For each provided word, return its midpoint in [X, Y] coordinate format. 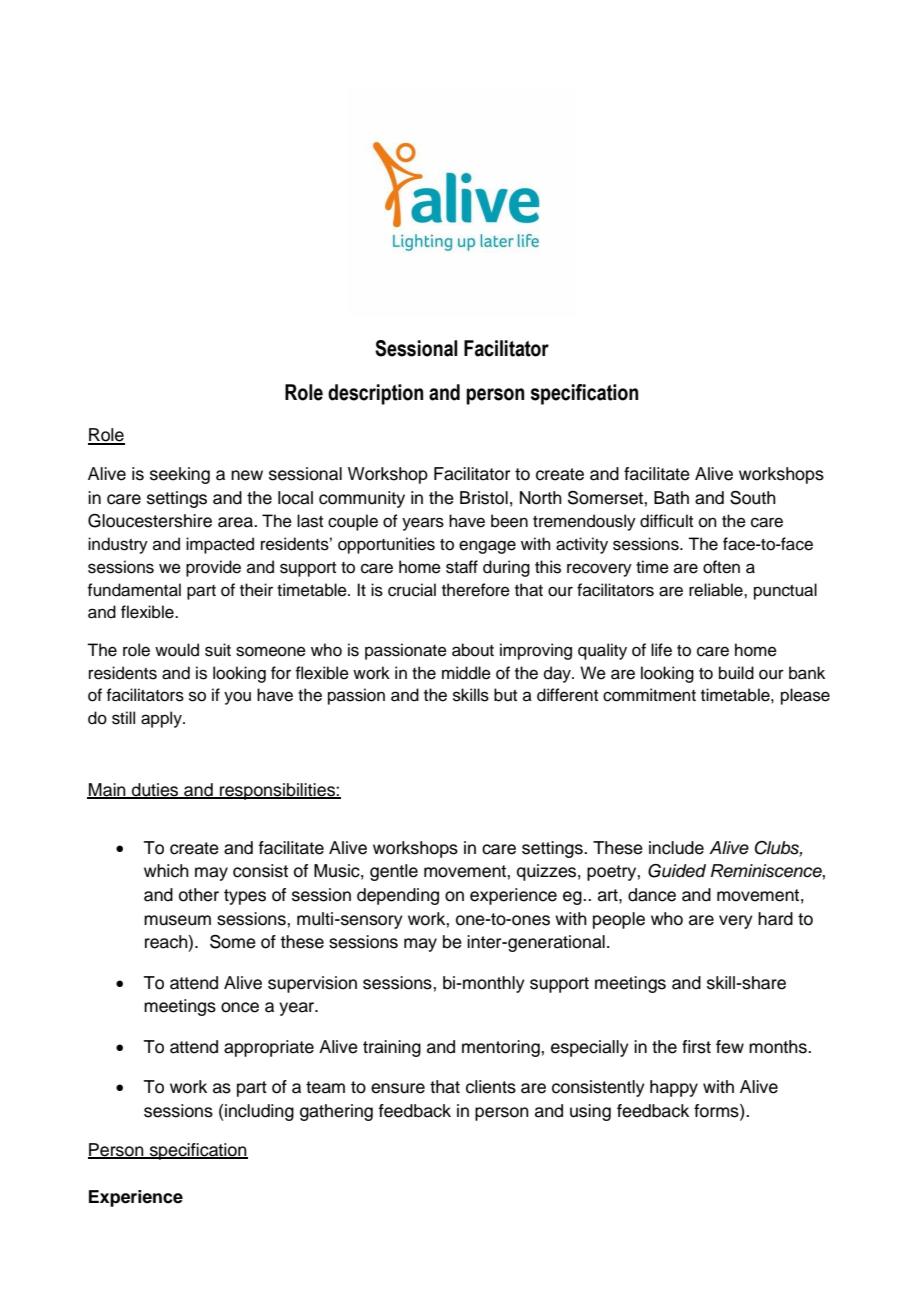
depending [398, 896]
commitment [649, 695]
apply [162, 719]
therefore [476, 590]
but [505, 695]
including [259, 1112]
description [375, 394]
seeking [180, 475]
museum [177, 920]
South [753, 498]
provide [213, 568]
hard [775, 919]
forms [717, 1111]
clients [491, 1087]
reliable [717, 590]
